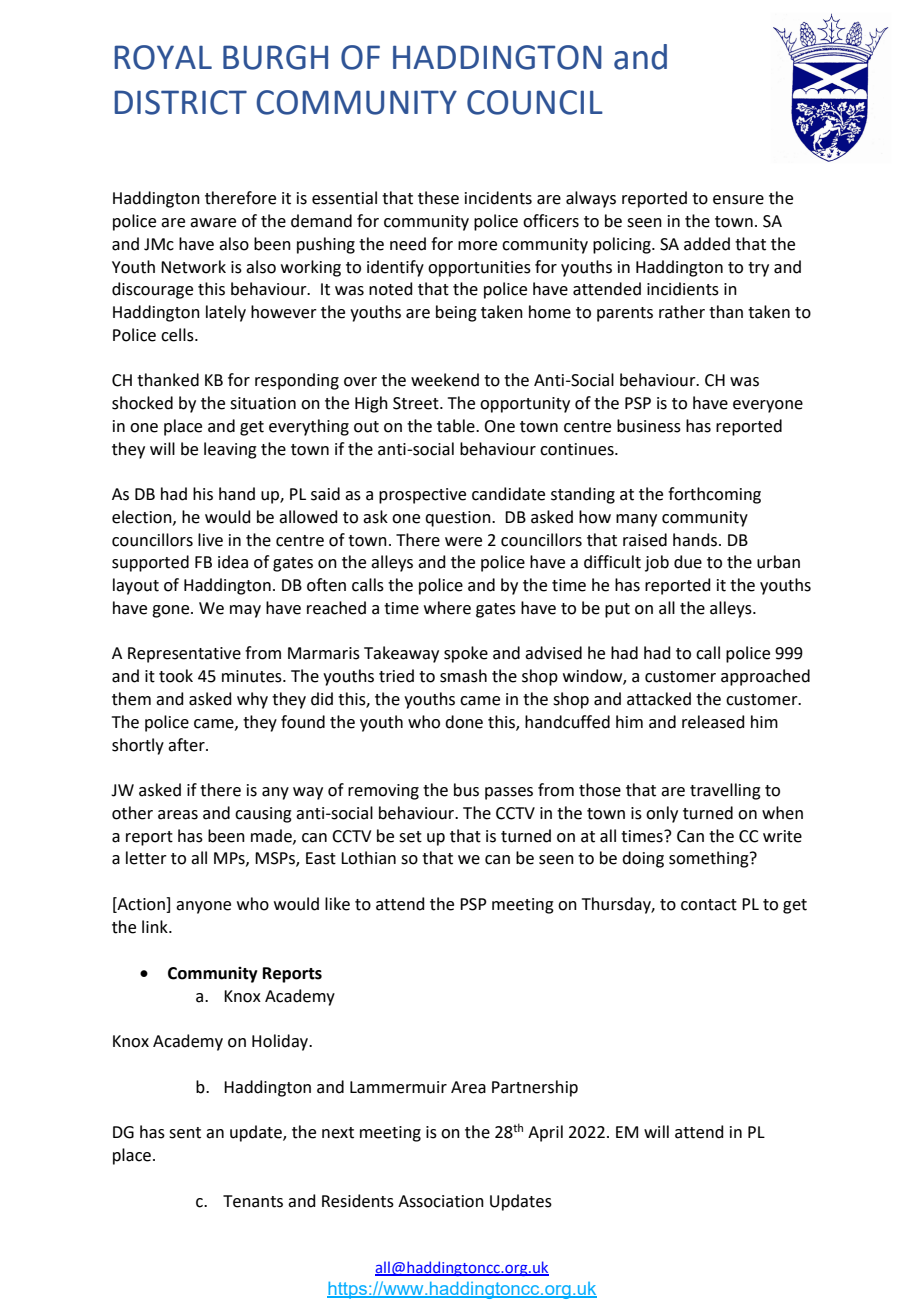 This screenshot has width=924, height=1308. I want to click on ensure, so click(738, 200).
